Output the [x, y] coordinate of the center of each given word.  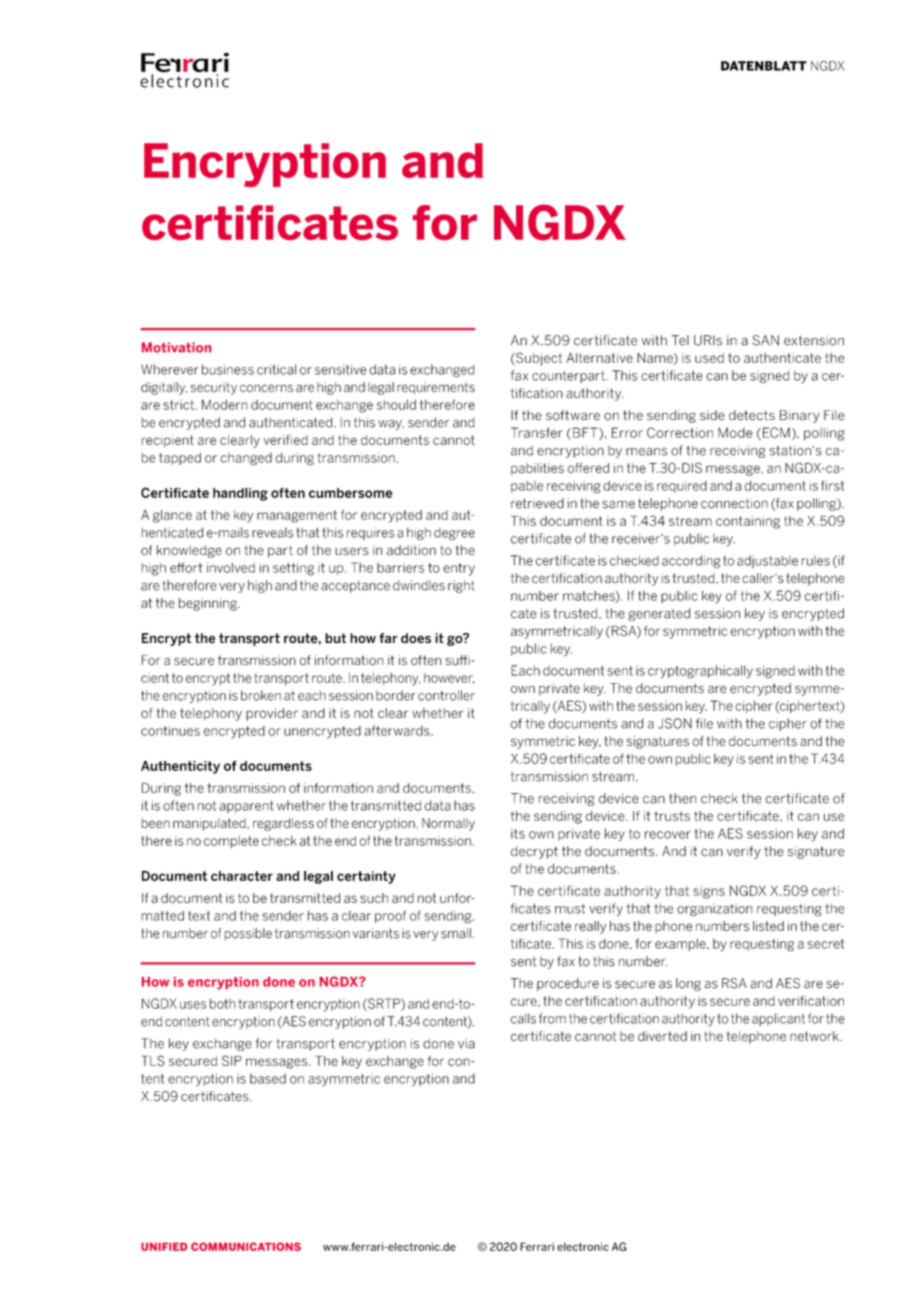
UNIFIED [164, 1247]
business [228, 369]
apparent [246, 807]
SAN [766, 340]
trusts [672, 816]
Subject [538, 359]
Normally [448, 824]
